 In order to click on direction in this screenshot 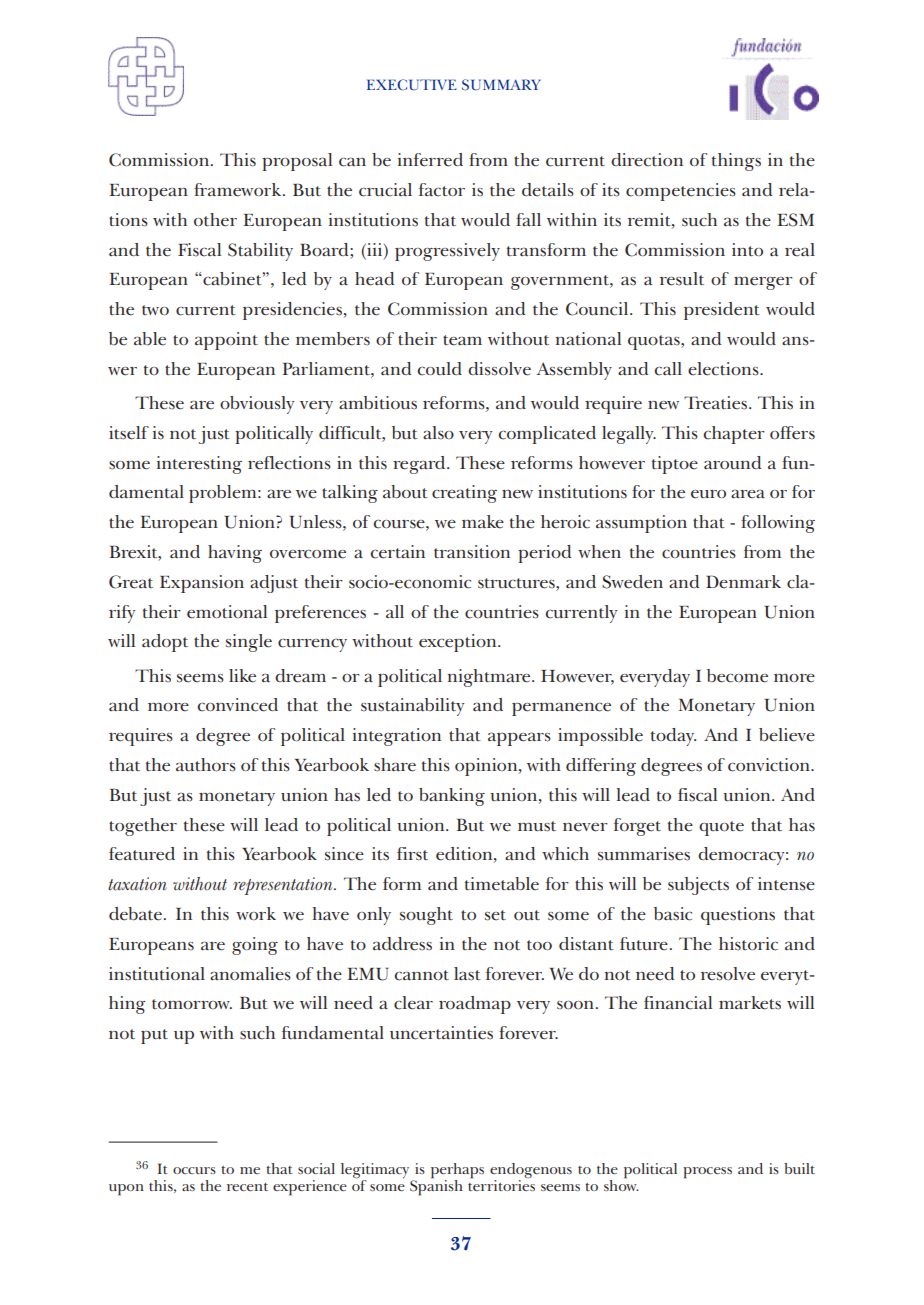, I will do `click(647, 160)`.
